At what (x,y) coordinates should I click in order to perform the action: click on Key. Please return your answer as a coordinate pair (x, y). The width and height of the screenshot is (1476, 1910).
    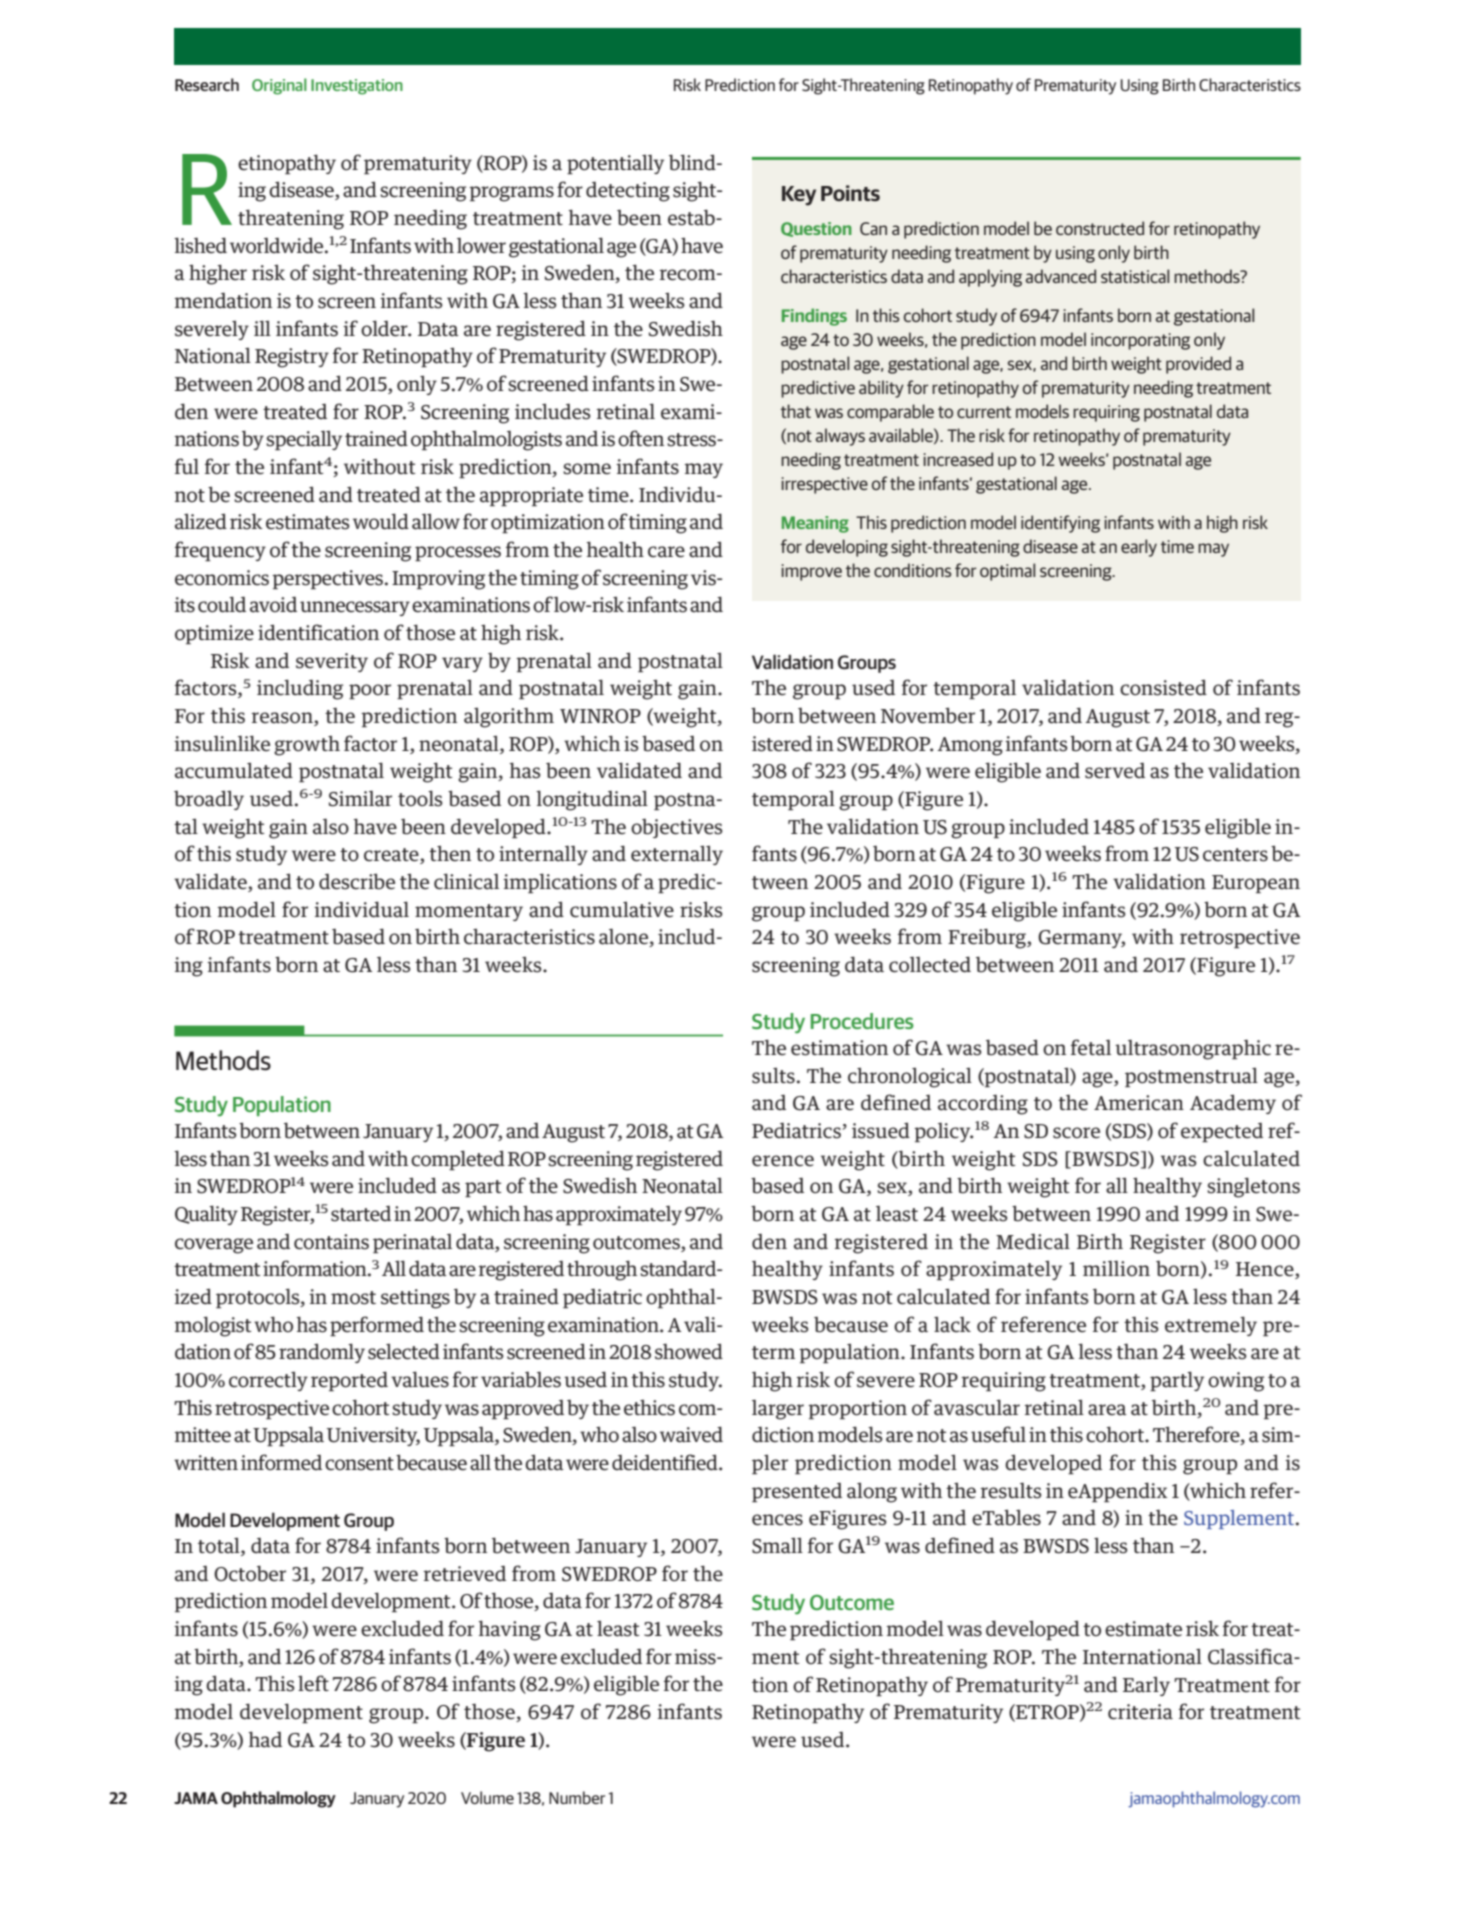
    Looking at the image, I should click on (799, 196).
